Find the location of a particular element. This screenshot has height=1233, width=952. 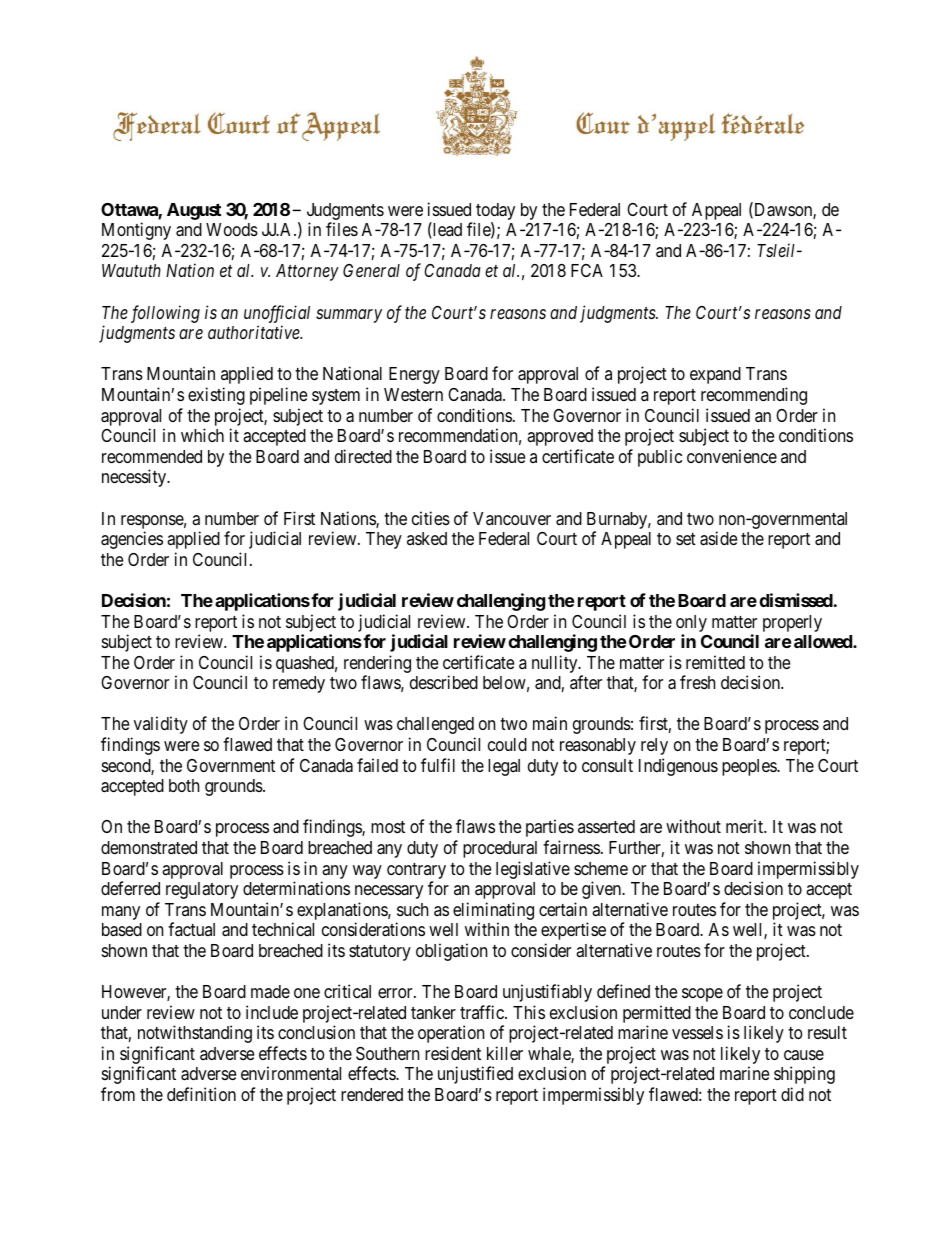

described is located at coordinates (444, 682).
